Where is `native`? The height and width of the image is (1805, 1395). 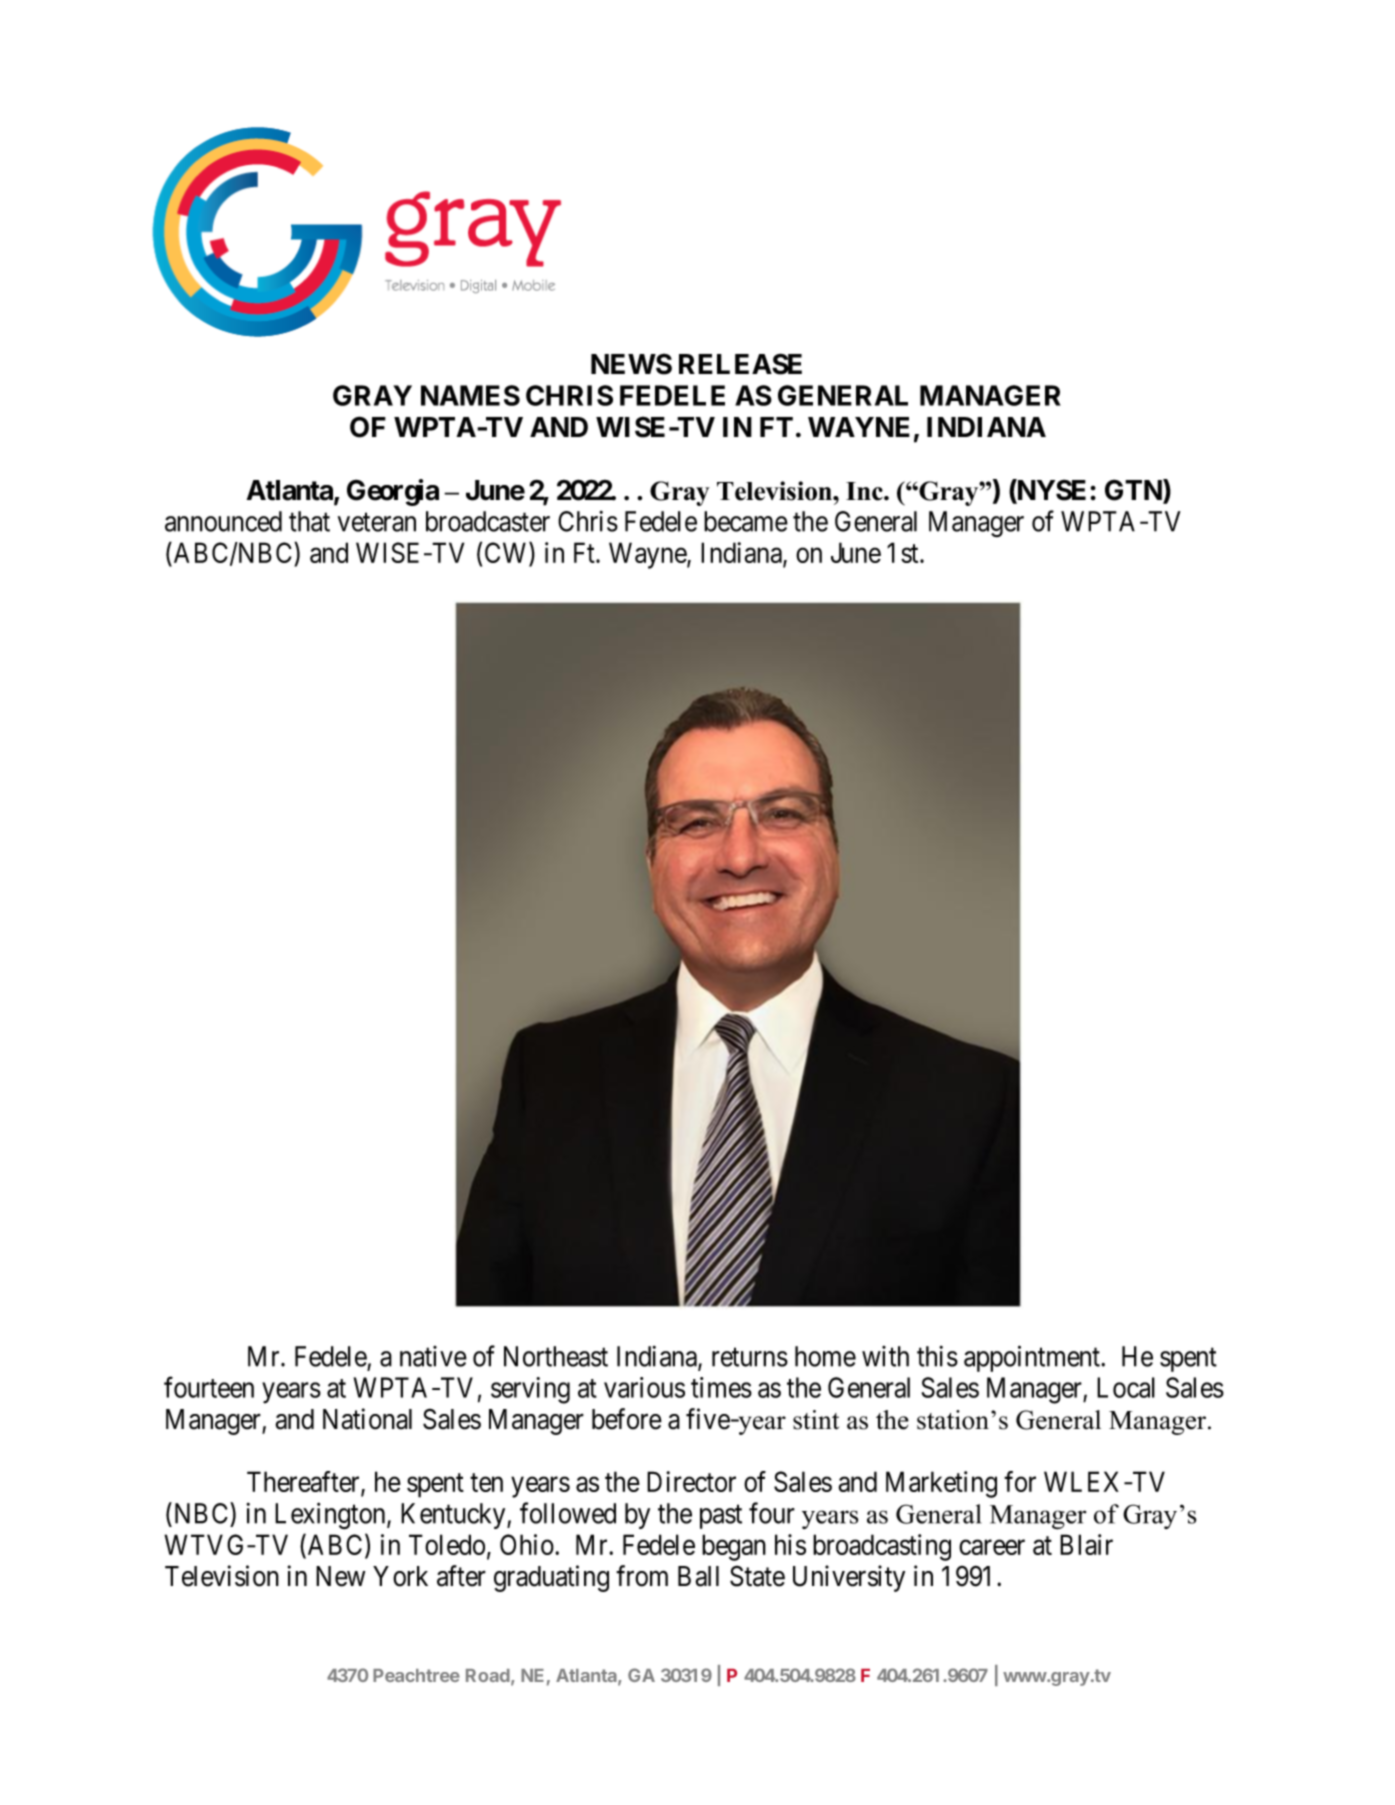
native is located at coordinates (433, 1356).
